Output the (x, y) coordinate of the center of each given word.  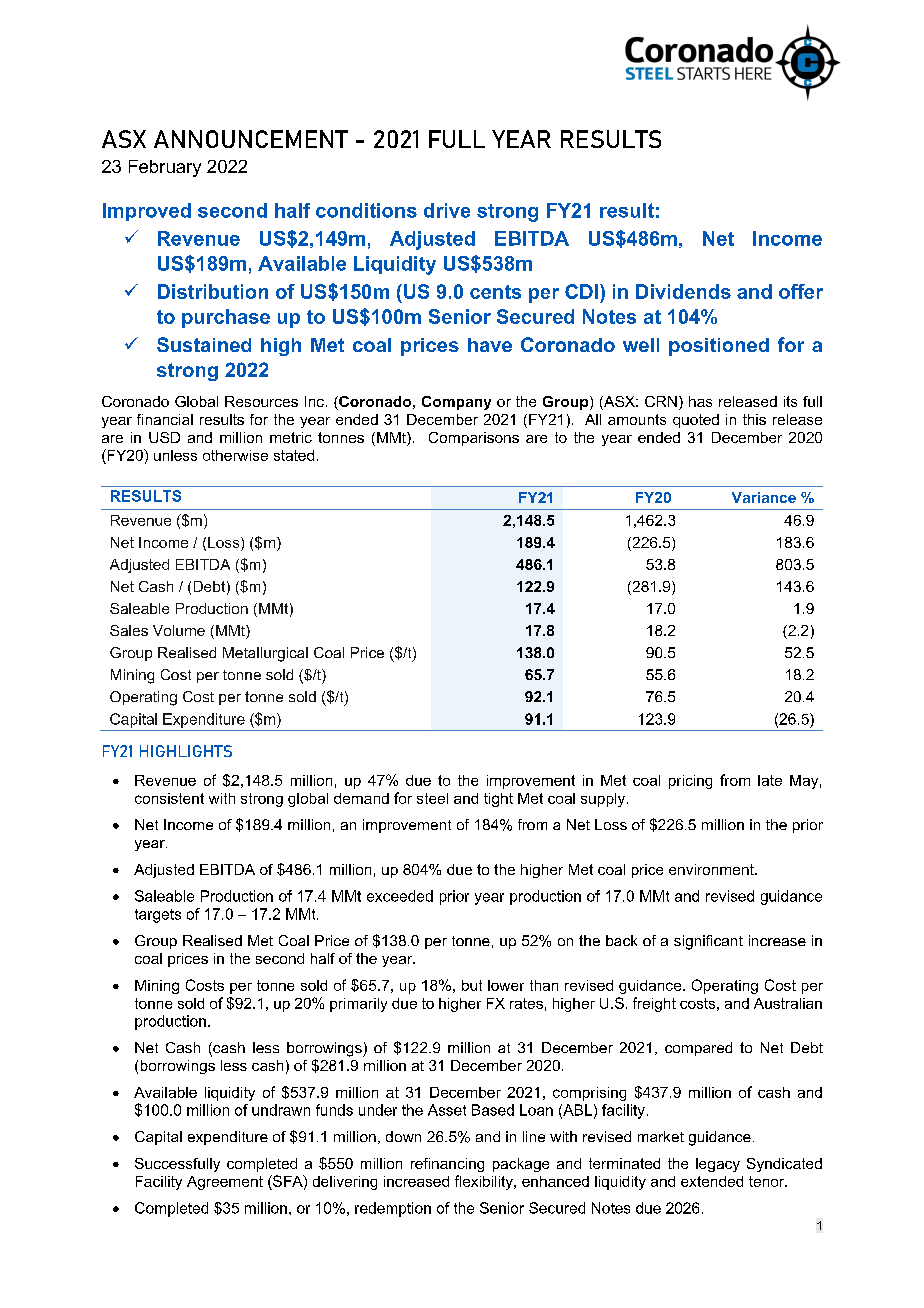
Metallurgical (265, 654)
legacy (718, 1165)
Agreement (225, 1183)
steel (432, 798)
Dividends (683, 291)
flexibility (485, 1182)
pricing (690, 782)
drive (447, 210)
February (165, 168)
